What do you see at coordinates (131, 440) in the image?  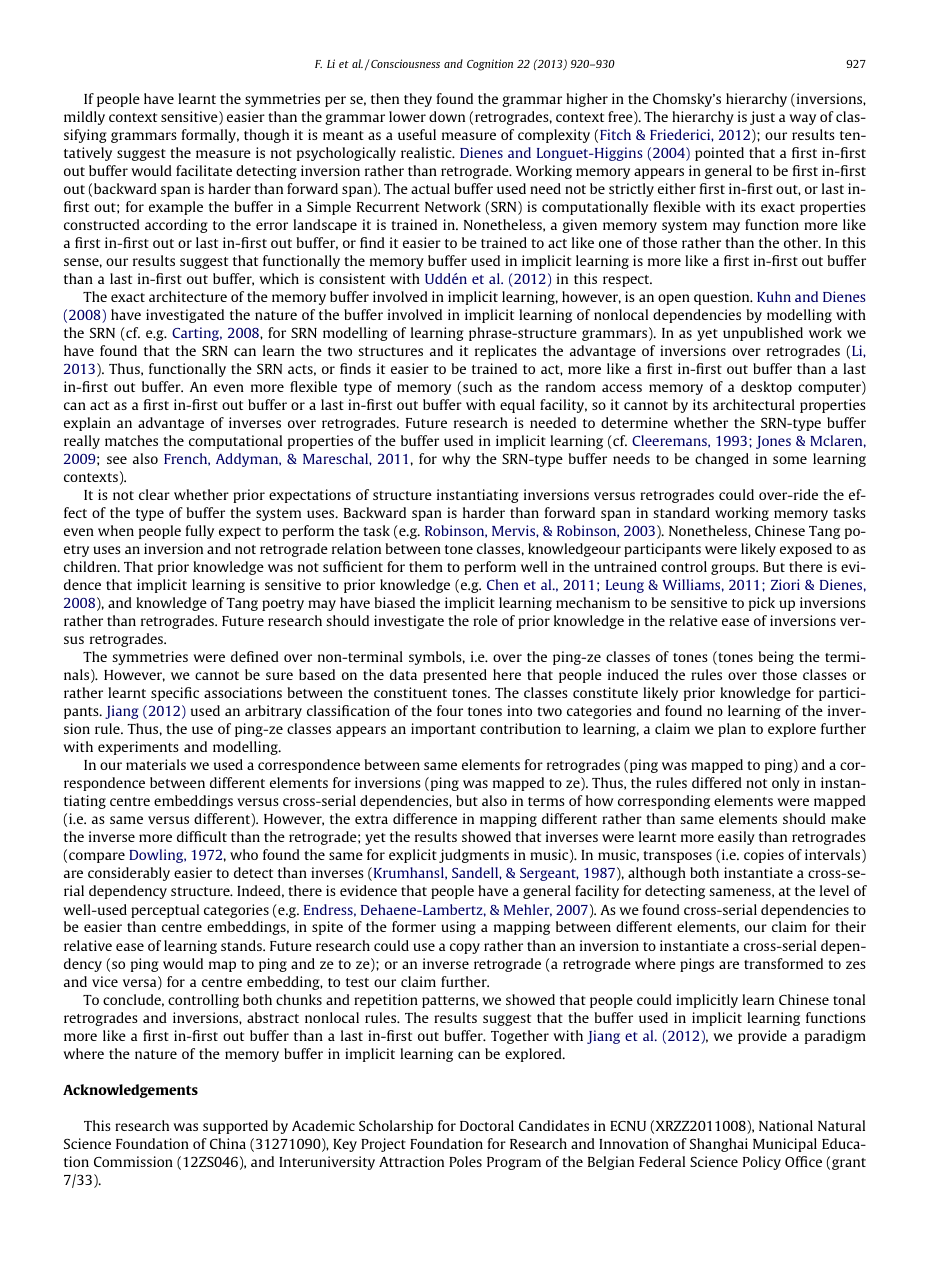 I see `matches` at bounding box center [131, 440].
